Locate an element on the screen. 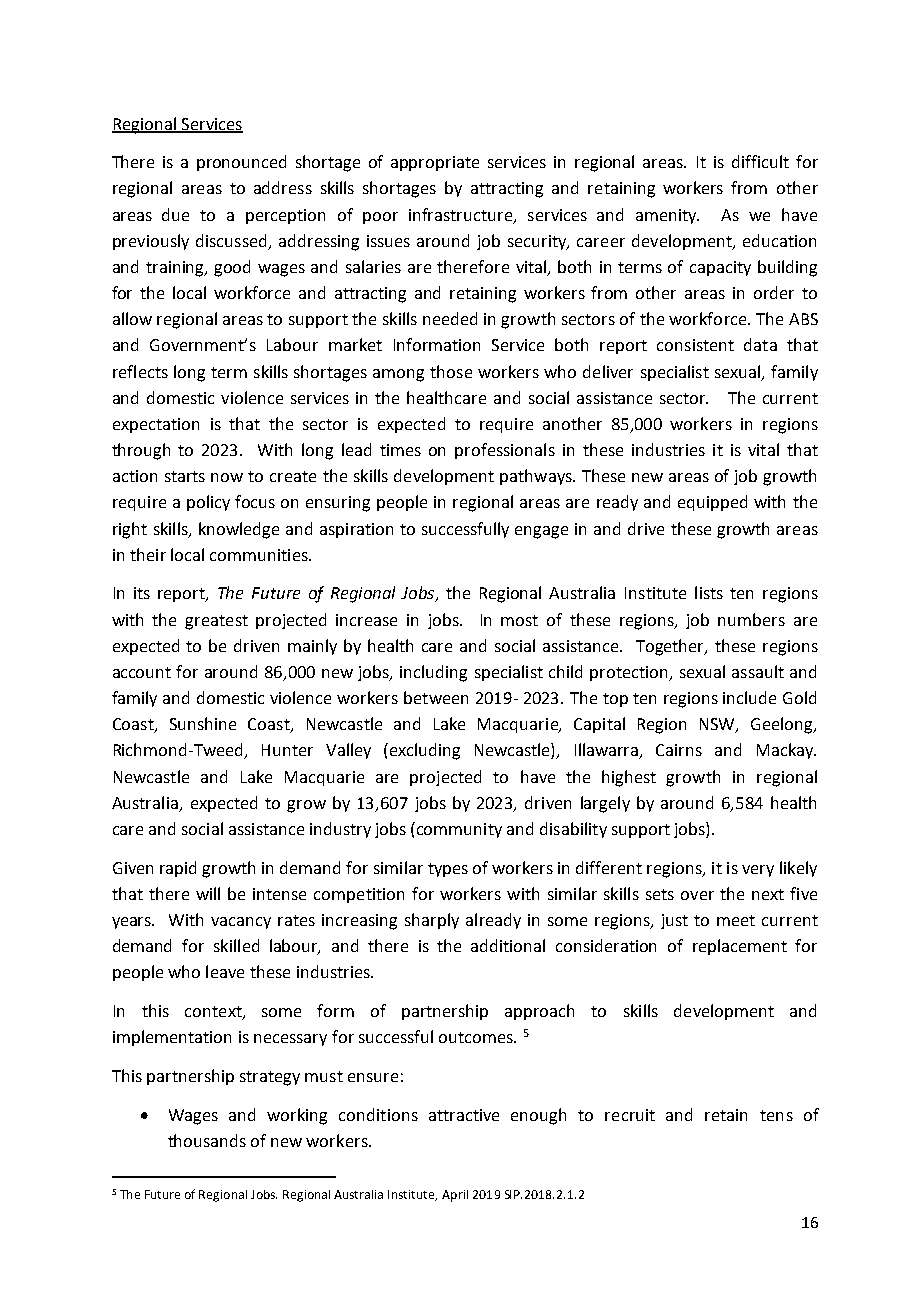 The width and height of the screenshot is (924, 1308). April is located at coordinates (455, 1196).
